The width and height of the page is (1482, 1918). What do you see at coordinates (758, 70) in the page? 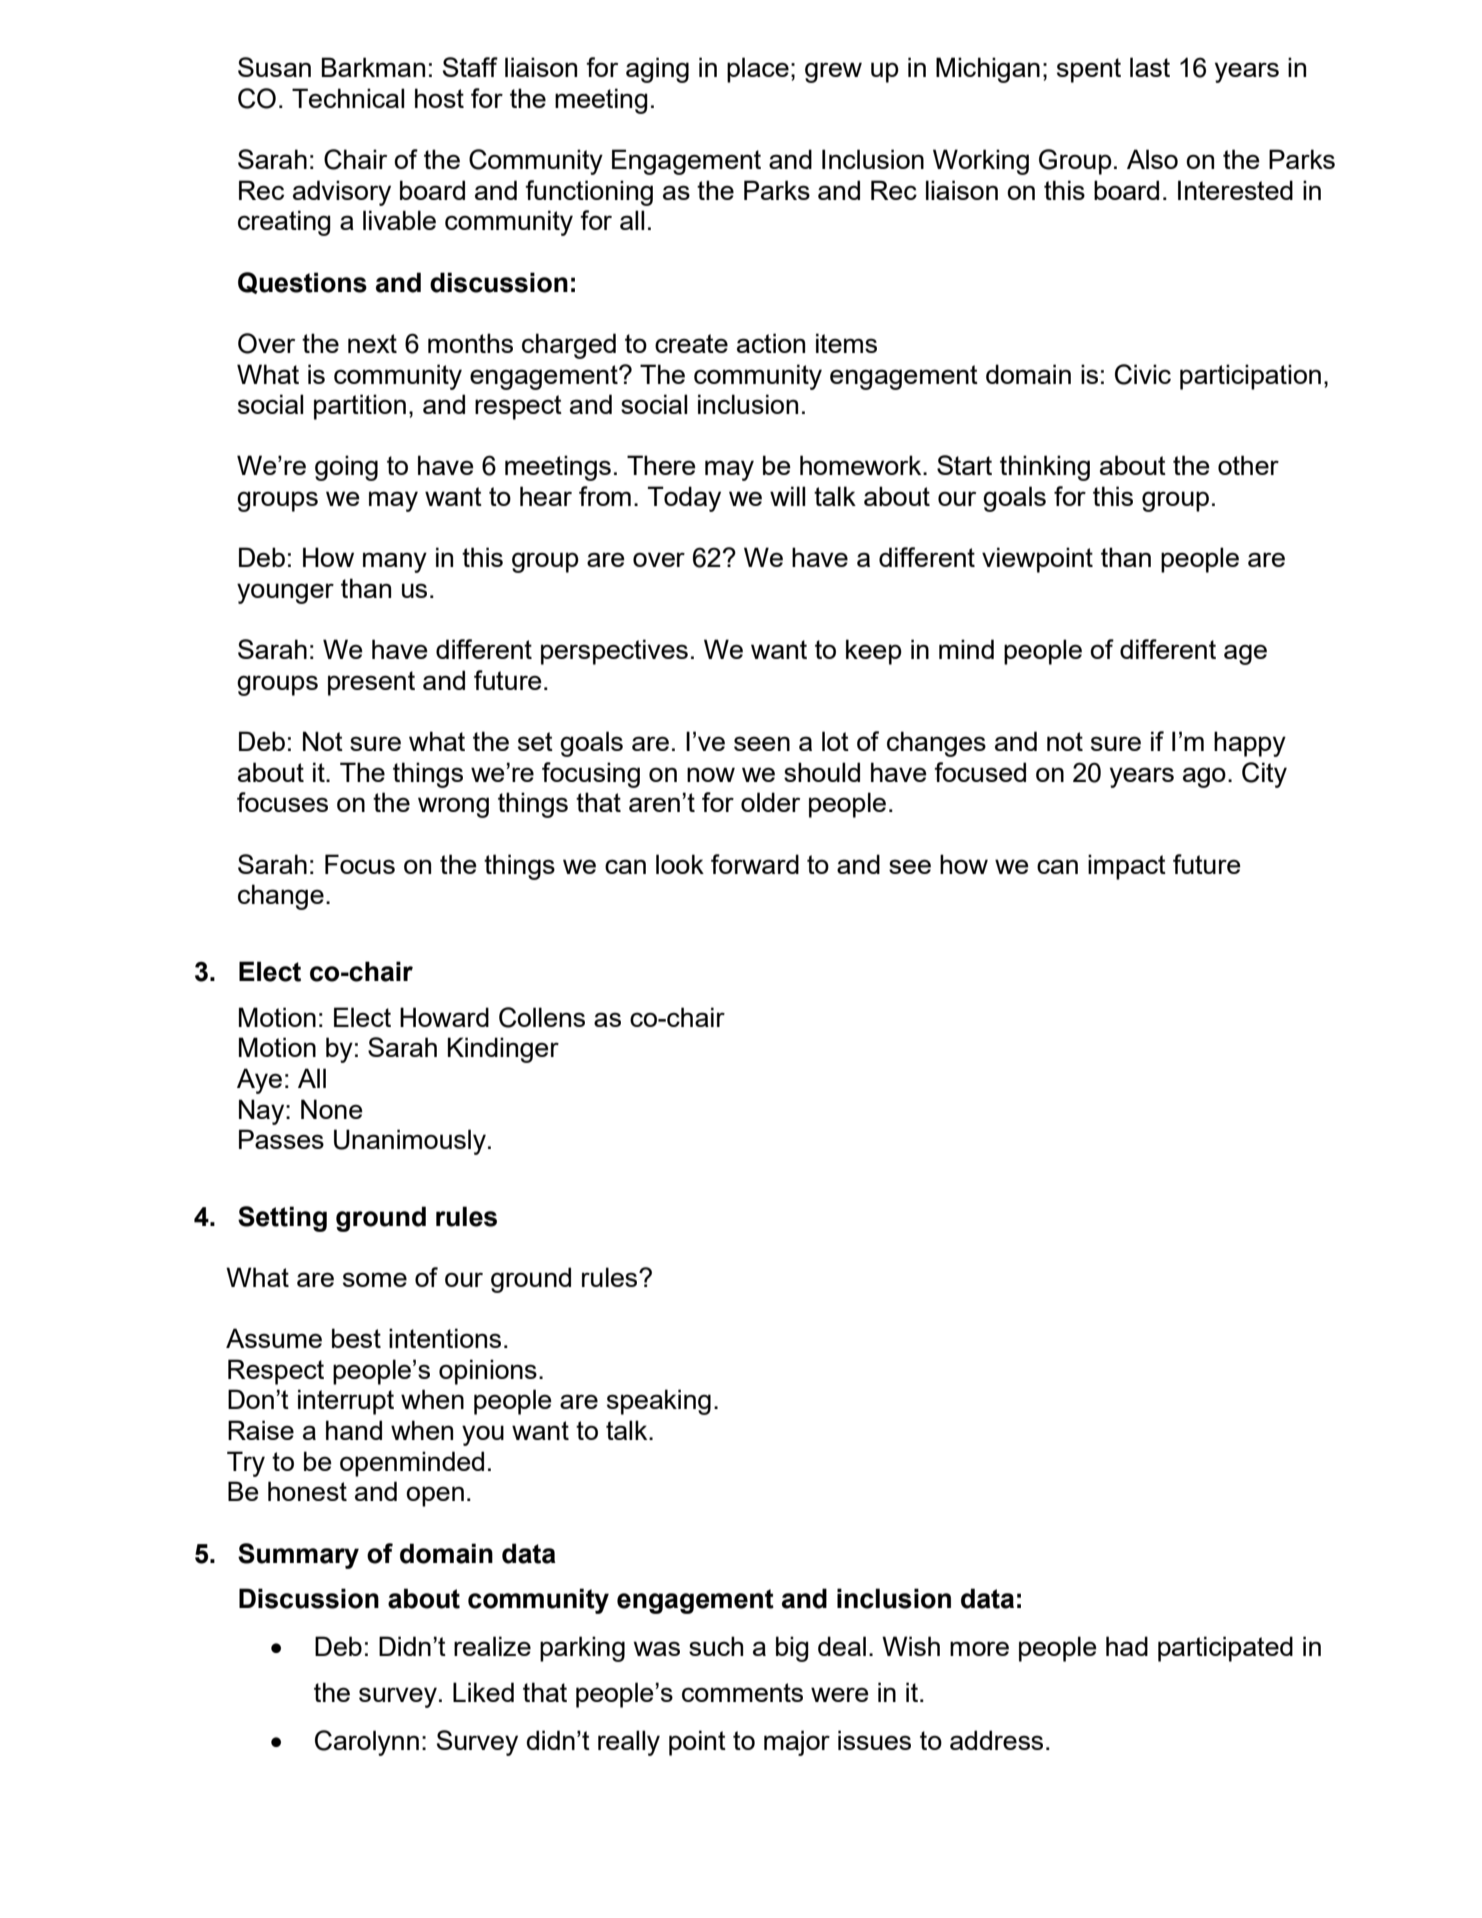
I see `place` at bounding box center [758, 70].
